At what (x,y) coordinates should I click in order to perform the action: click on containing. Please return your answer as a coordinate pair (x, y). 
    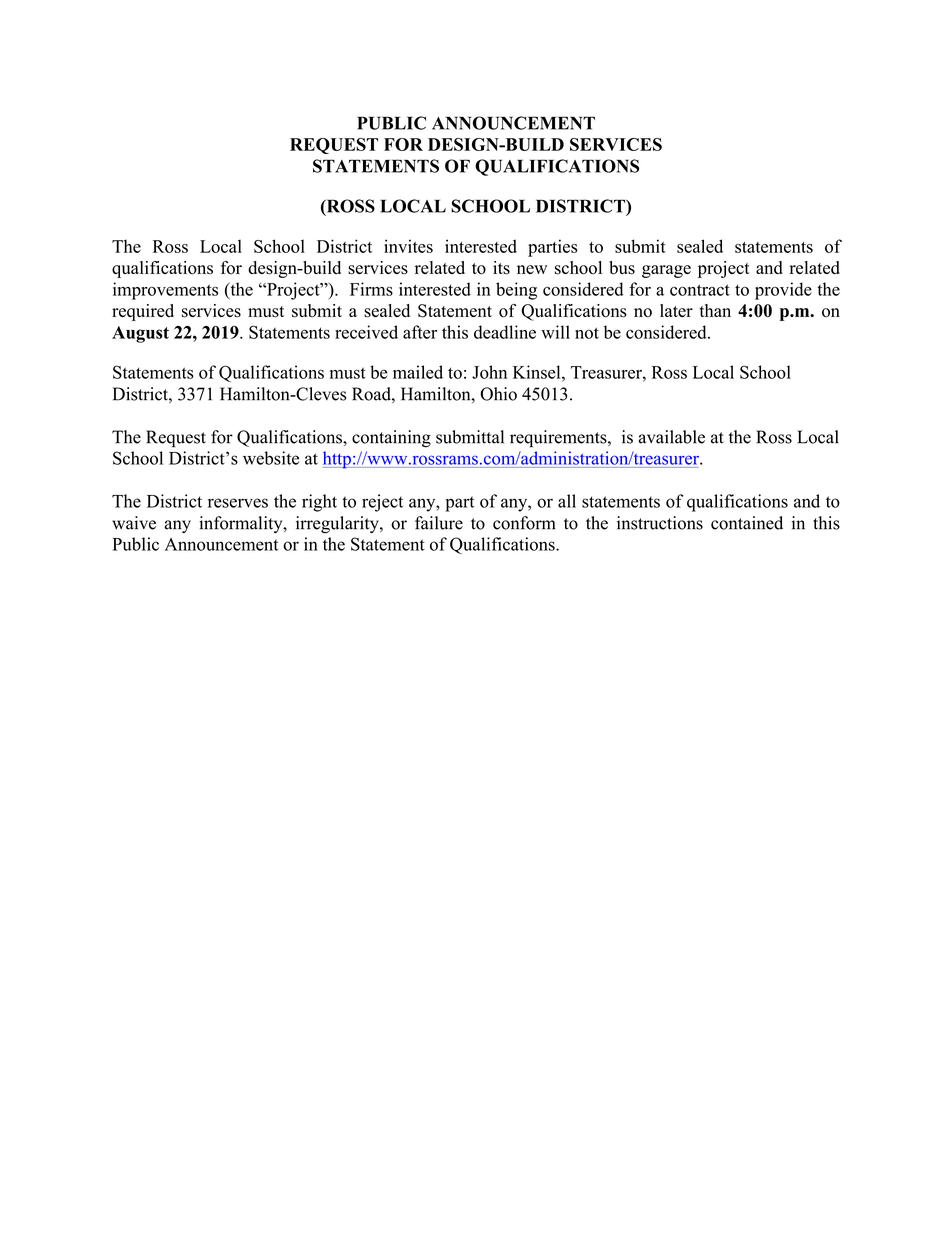
    Looking at the image, I should click on (391, 439).
